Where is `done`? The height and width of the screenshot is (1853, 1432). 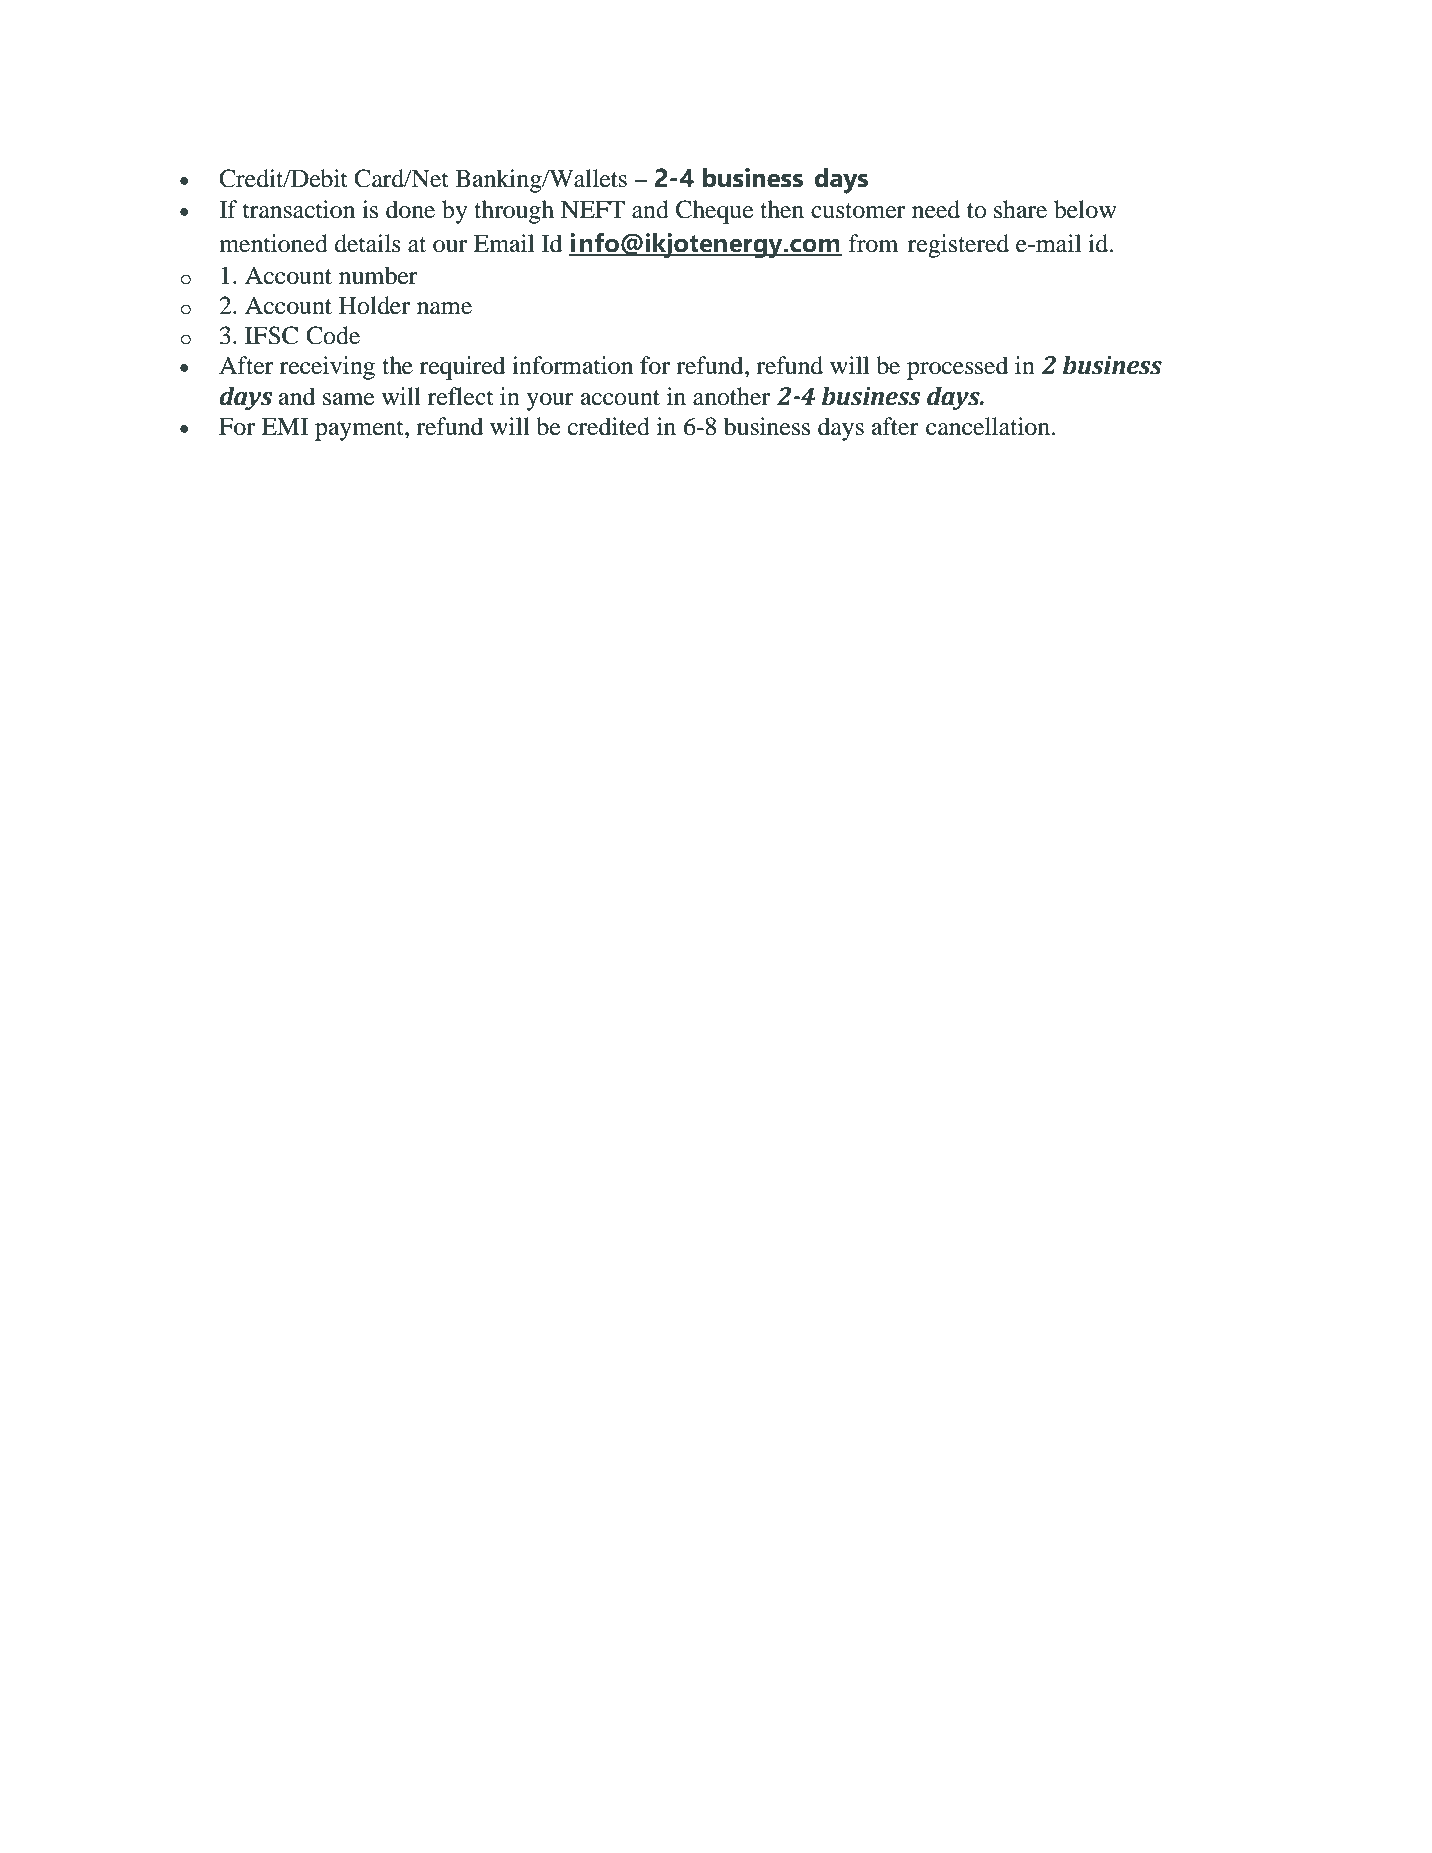
done is located at coordinates (410, 209).
